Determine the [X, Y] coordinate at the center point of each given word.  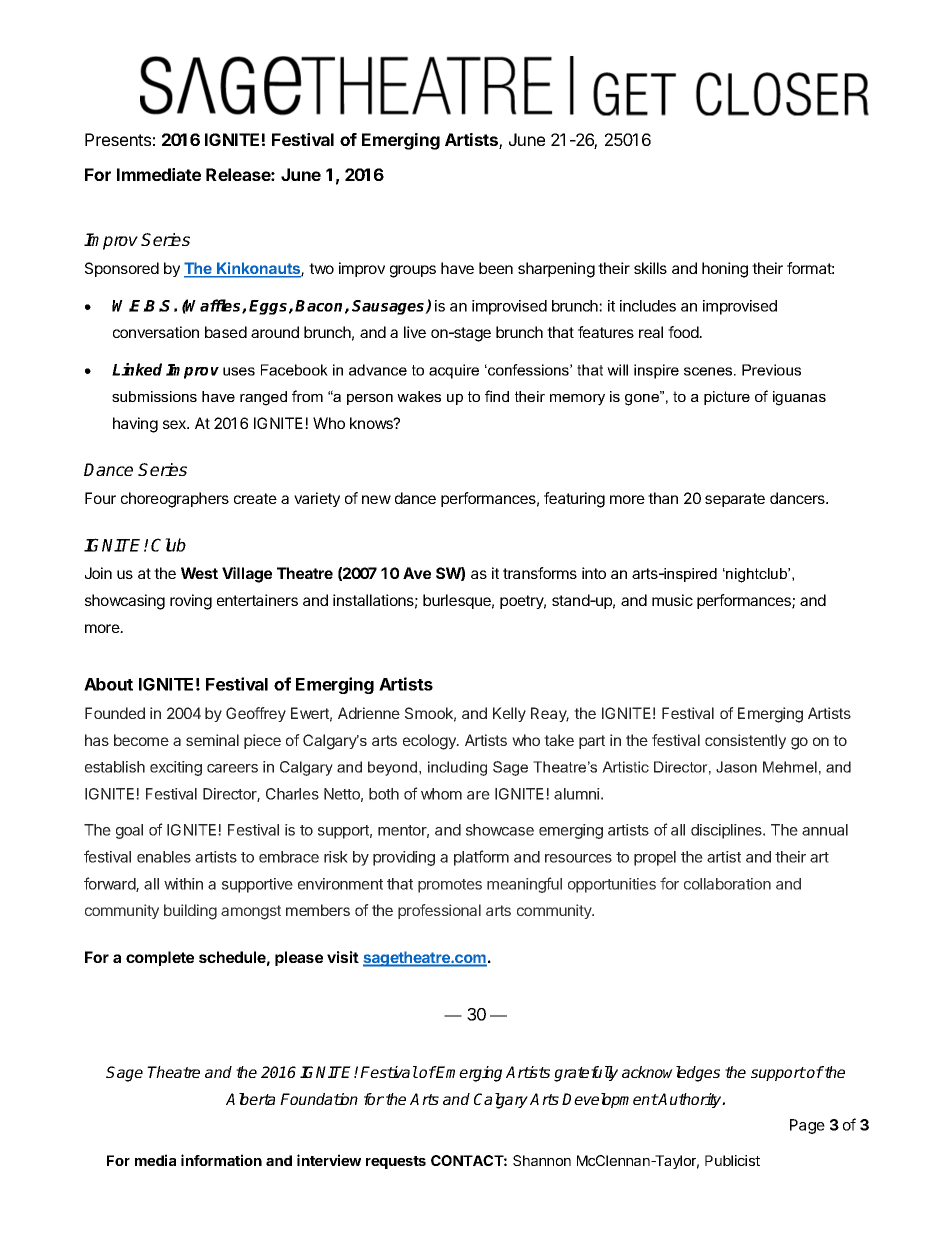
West [199, 573]
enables [164, 857]
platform [481, 858]
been [496, 268]
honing [725, 270]
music [672, 600]
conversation [156, 332]
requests [396, 1162]
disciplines [727, 831]
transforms [540, 573]
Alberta [250, 1099]
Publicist [732, 1160]
